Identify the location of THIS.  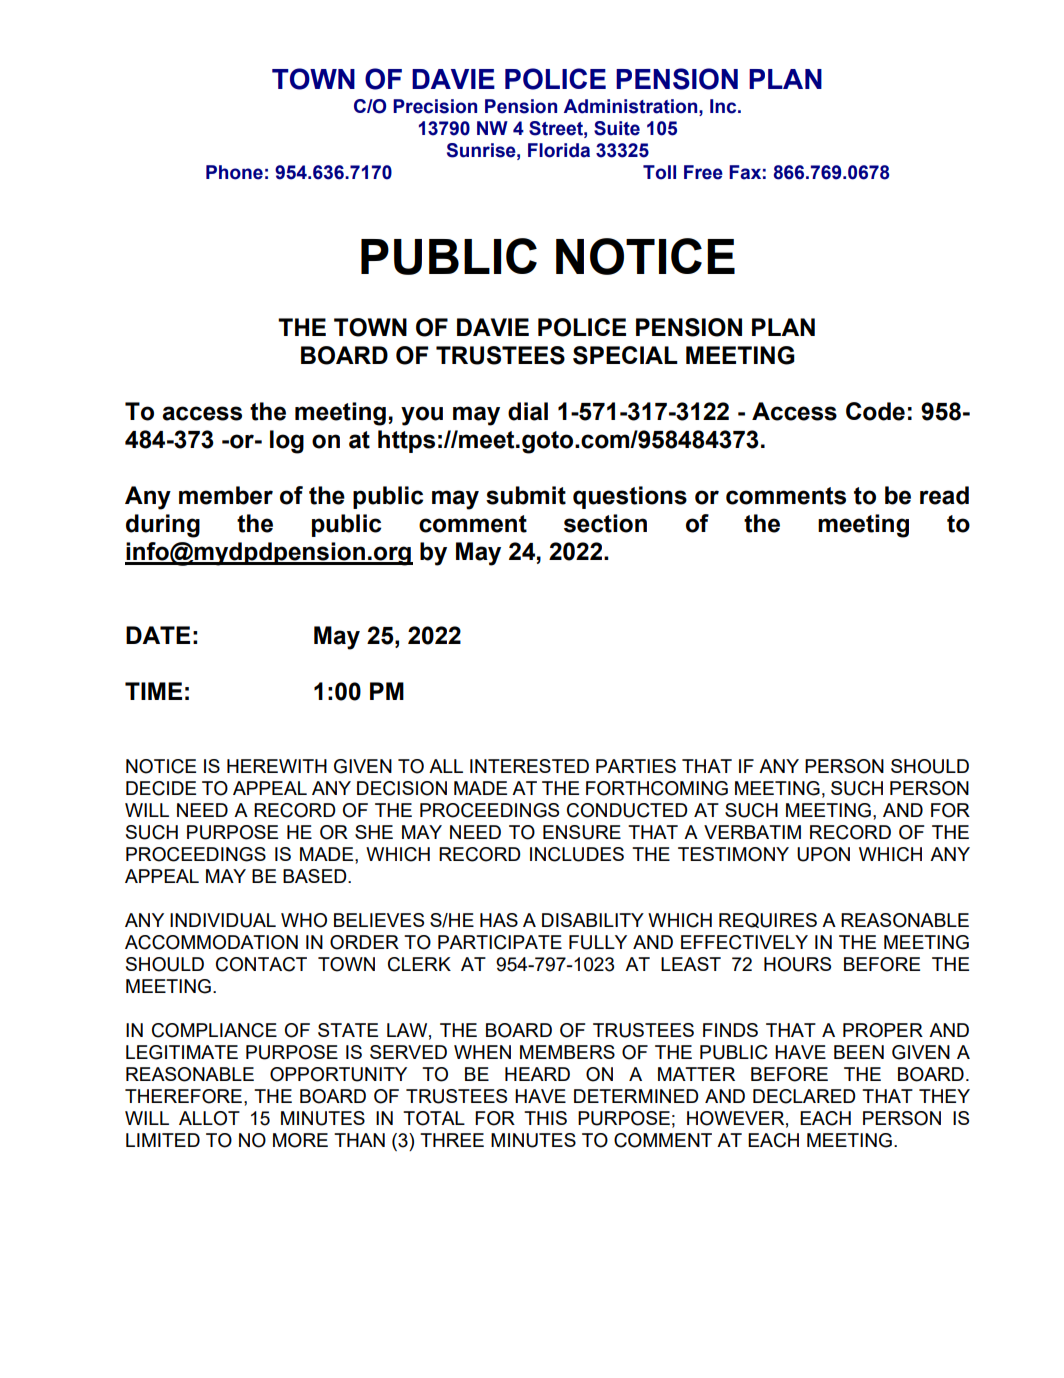
(545, 1118).
